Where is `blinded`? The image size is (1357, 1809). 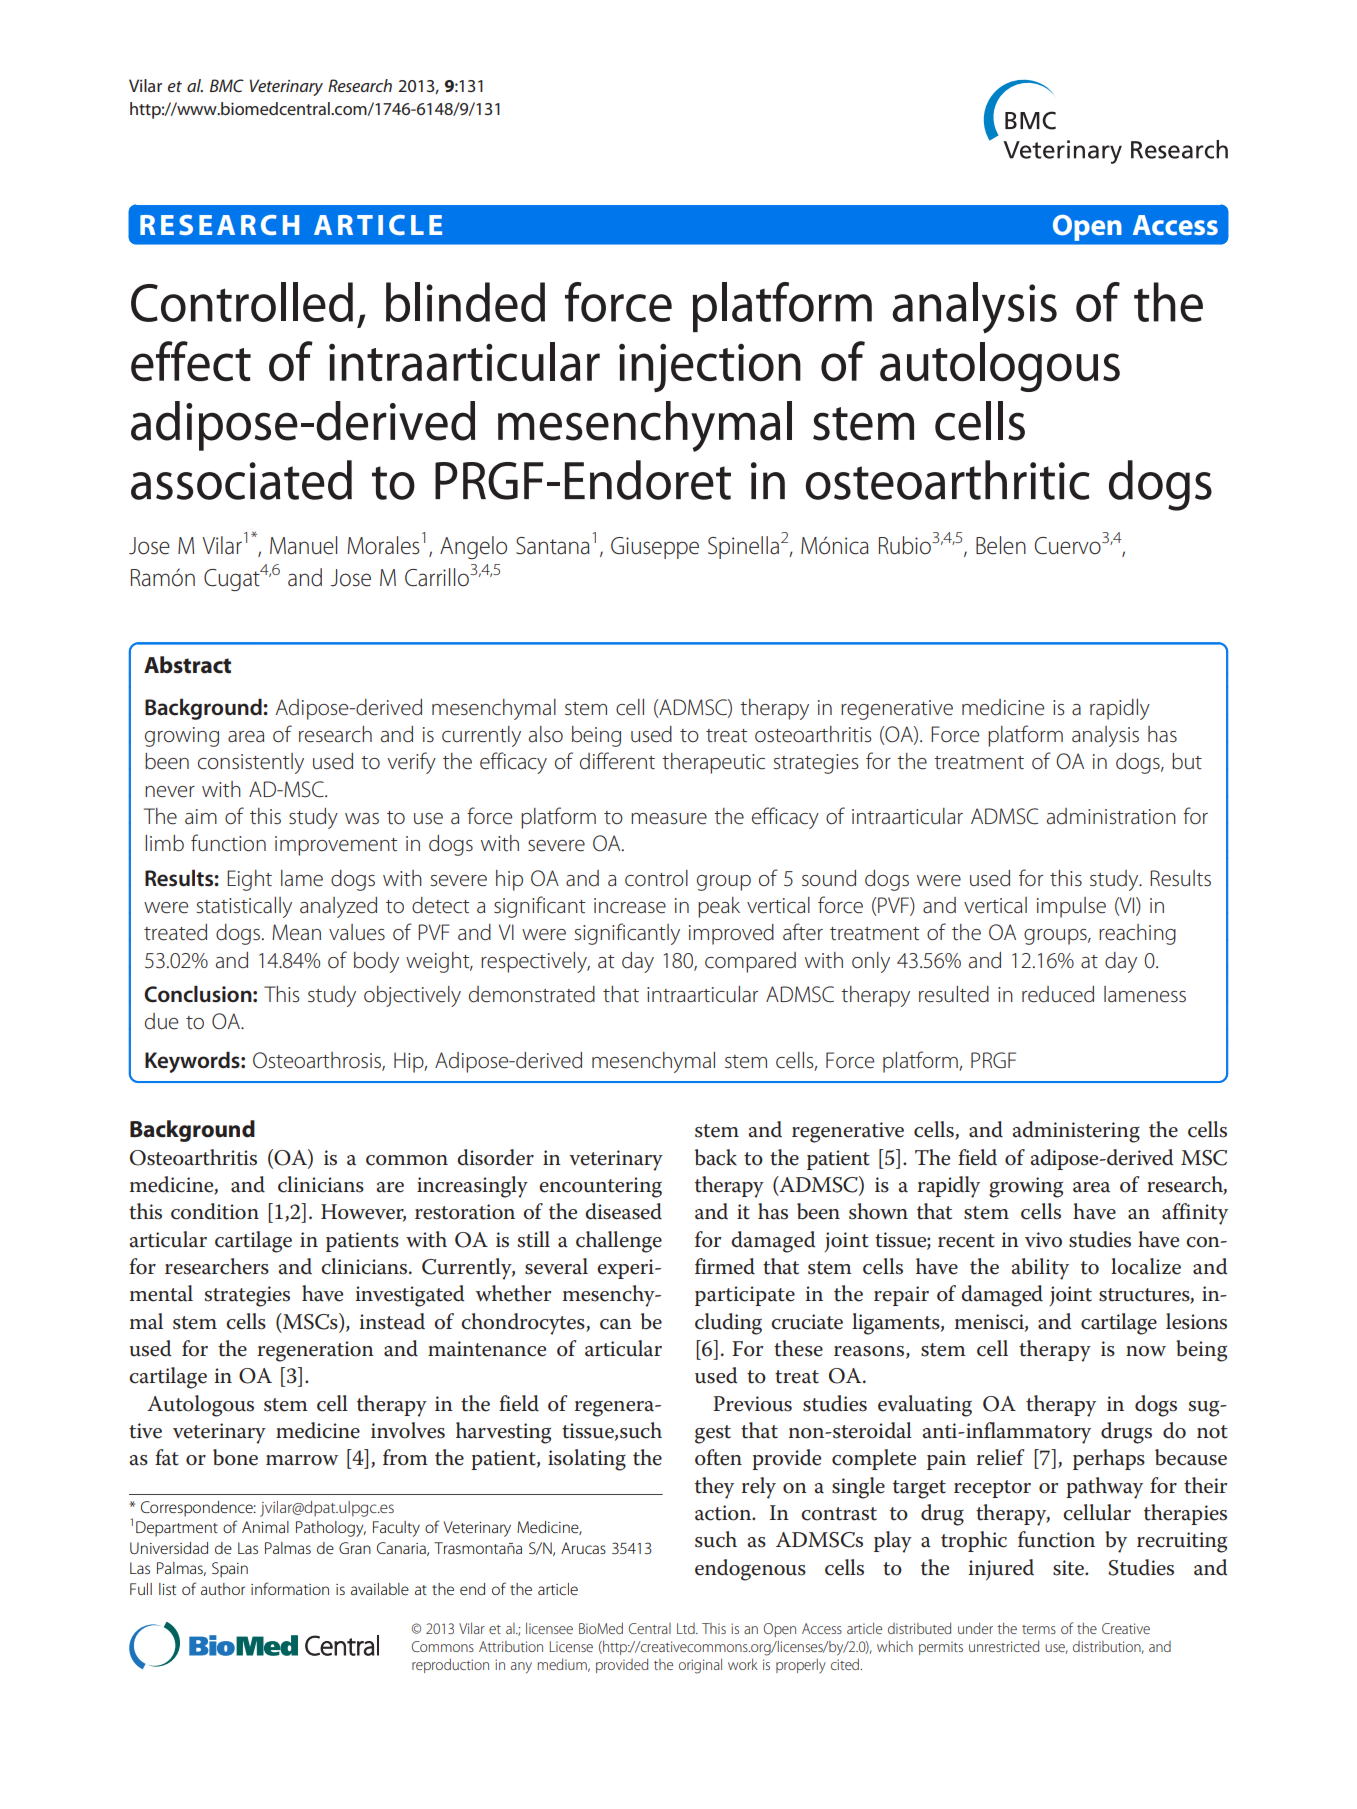
blinded is located at coordinates (465, 302).
